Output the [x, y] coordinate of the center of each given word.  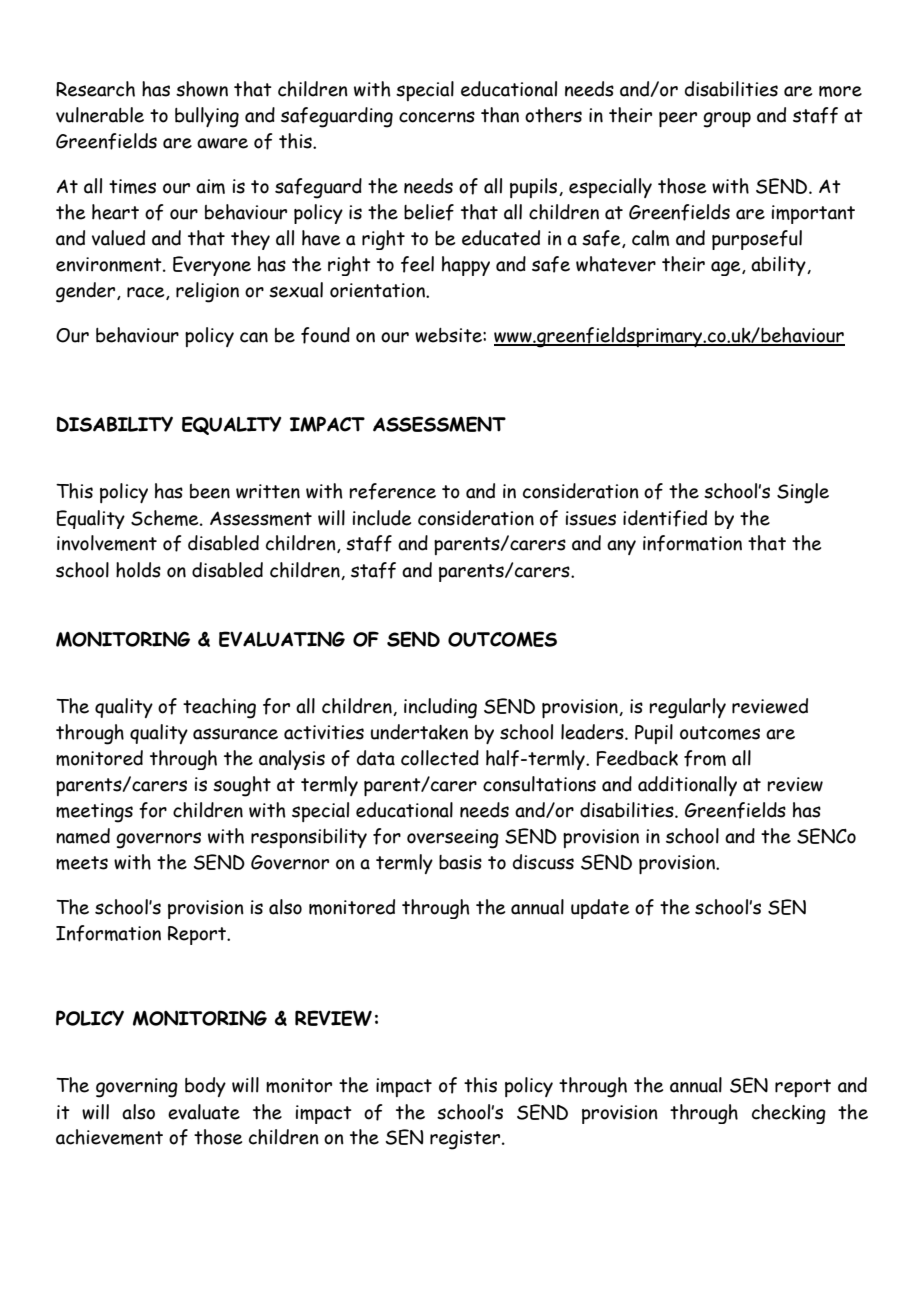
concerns [437, 117]
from [705, 758]
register [466, 1140]
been [210, 491]
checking [789, 1114]
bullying [207, 117]
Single [803, 493]
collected [440, 758]
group [727, 120]
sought [242, 786]
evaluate [204, 1112]
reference [392, 491]
